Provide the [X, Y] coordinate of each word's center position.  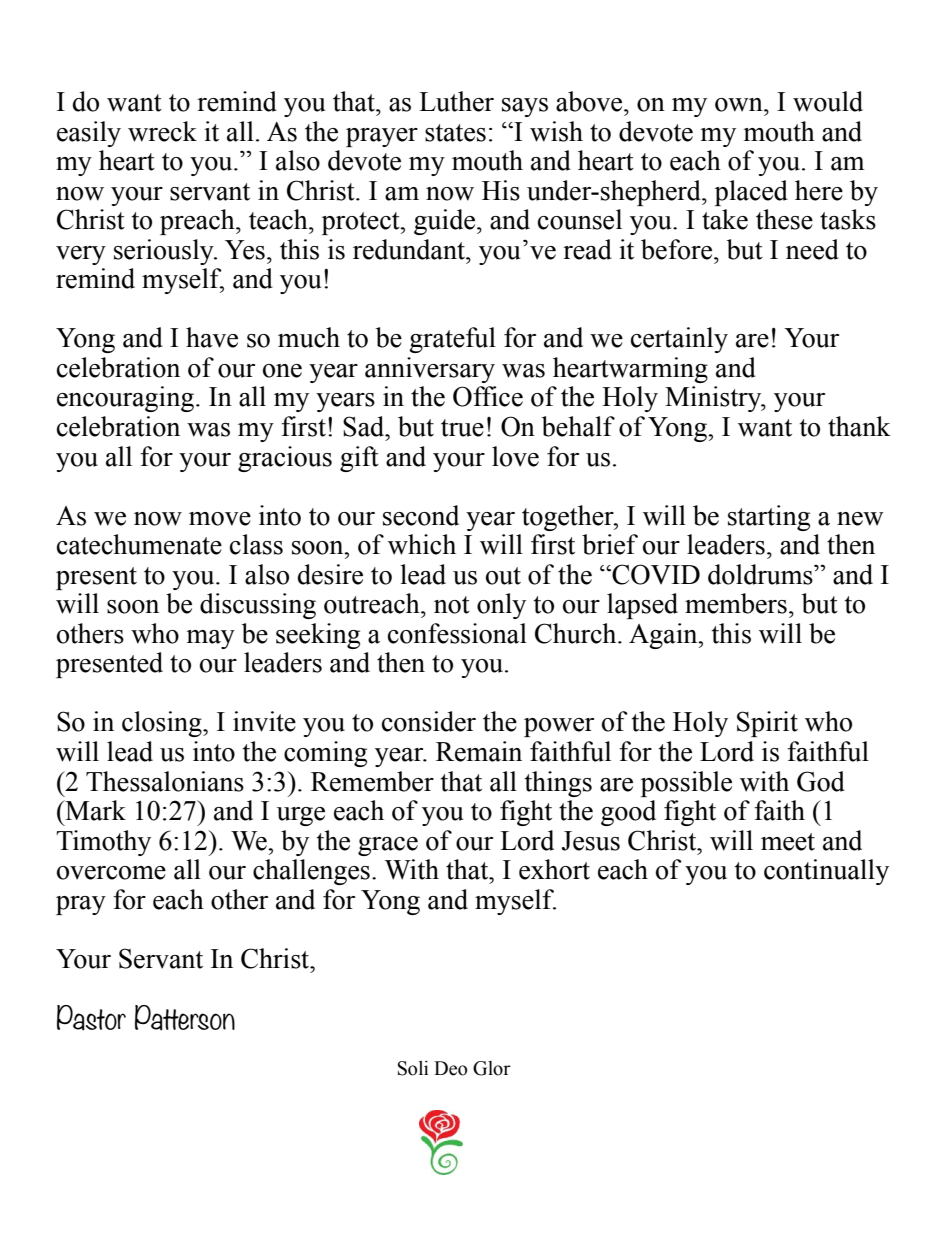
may [210, 639]
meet [788, 842]
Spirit [767, 724]
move [220, 519]
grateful [452, 340]
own [740, 105]
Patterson [185, 1018]
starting [769, 518]
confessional [457, 633]
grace [388, 846]
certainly [679, 340]
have [212, 337]
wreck [162, 131]
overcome [111, 873]
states [455, 133]
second [421, 515]
